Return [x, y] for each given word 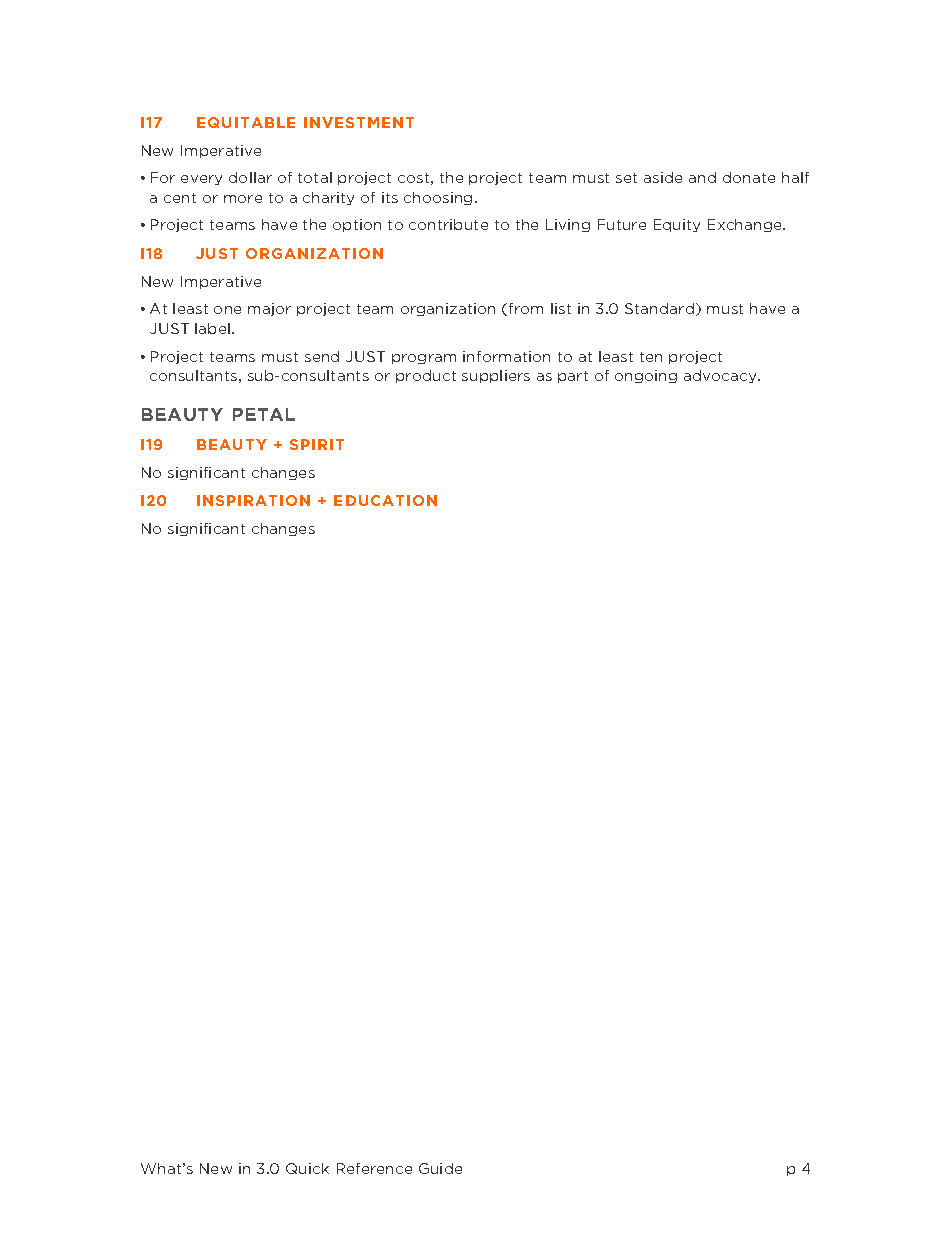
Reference [374, 1168]
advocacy [721, 376]
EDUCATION [385, 500]
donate [749, 177]
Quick [307, 1168]
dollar [250, 177]
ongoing [646, 376]
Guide [440, 1168]
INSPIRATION [253, 500]
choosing [438, 198]
